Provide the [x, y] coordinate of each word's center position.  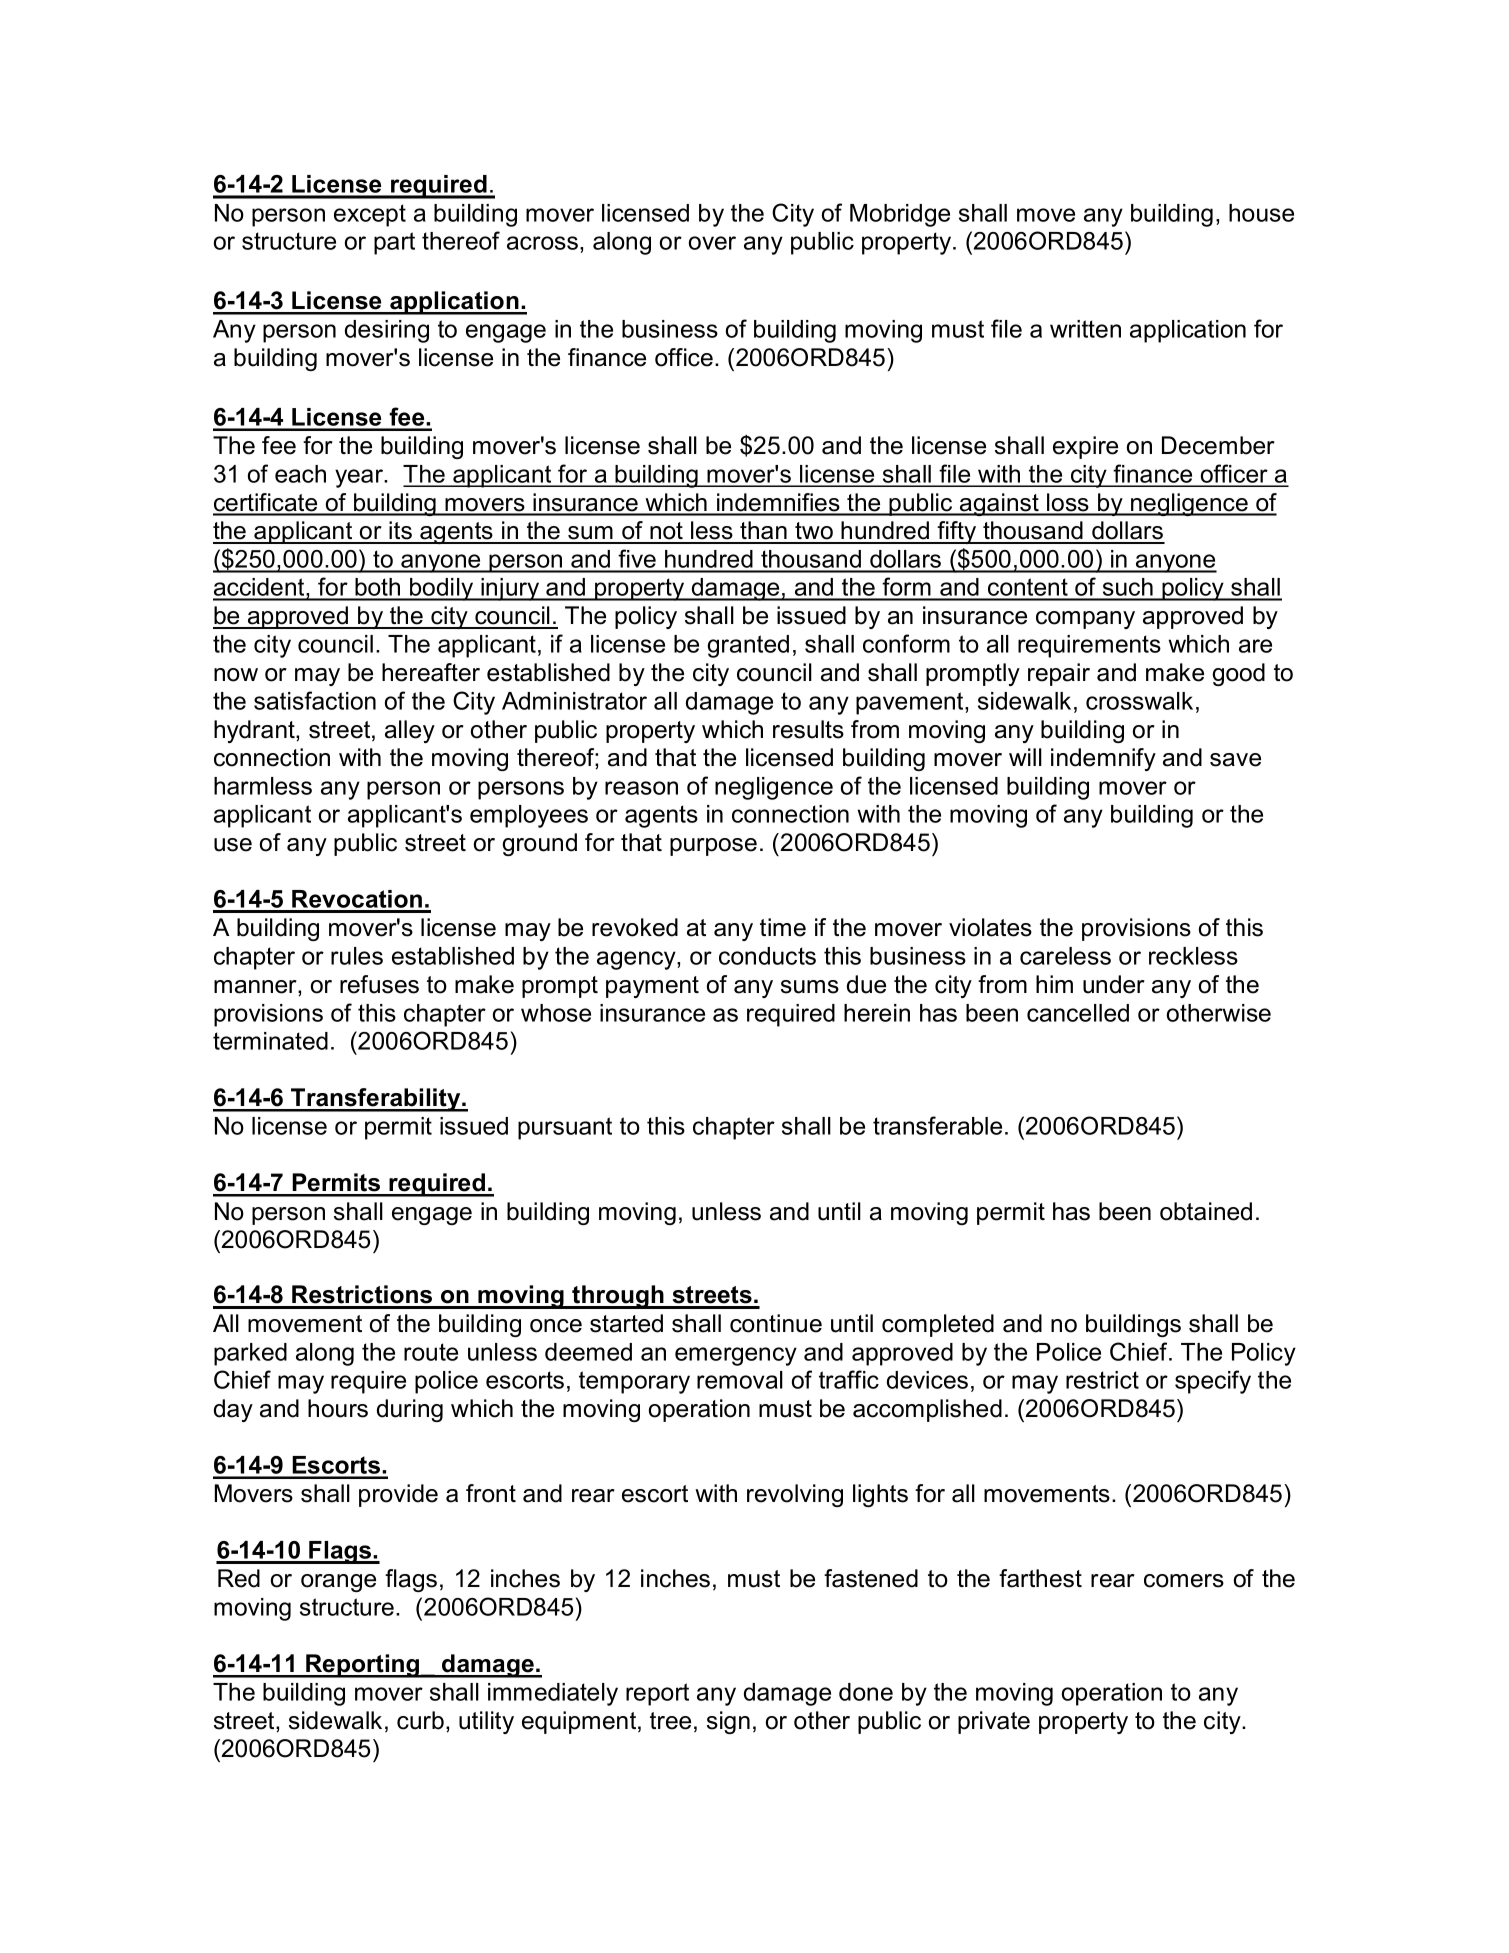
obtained [1206, 1211]
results [808, 729]
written [1085, 329]
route [431, 1352]
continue [776, 1323]
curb [420, 1720]
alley [410, 731]
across [542, 243]
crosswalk [1139, 701]
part [394, 243]
